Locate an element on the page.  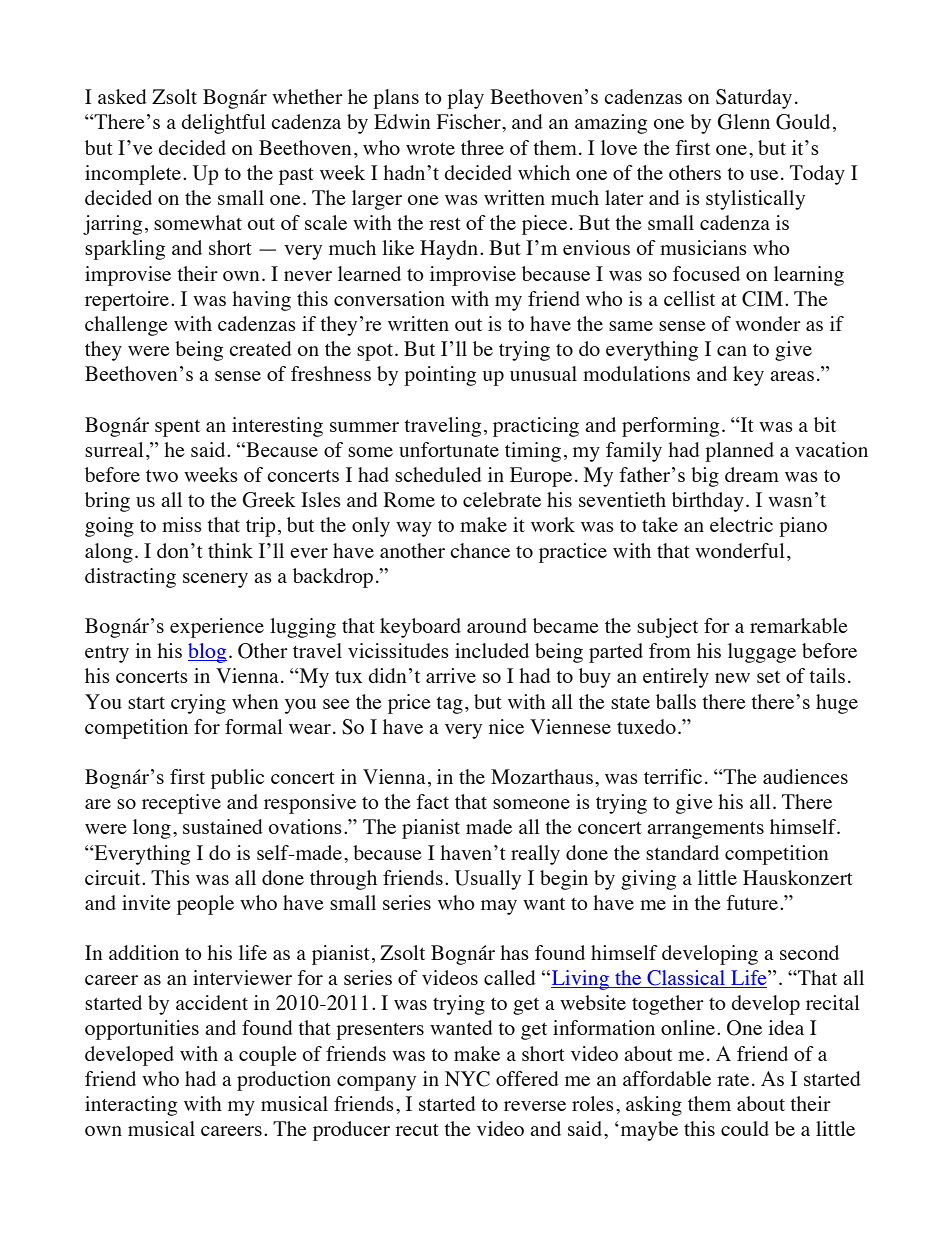
could is located at coordinates (745, 1128).
